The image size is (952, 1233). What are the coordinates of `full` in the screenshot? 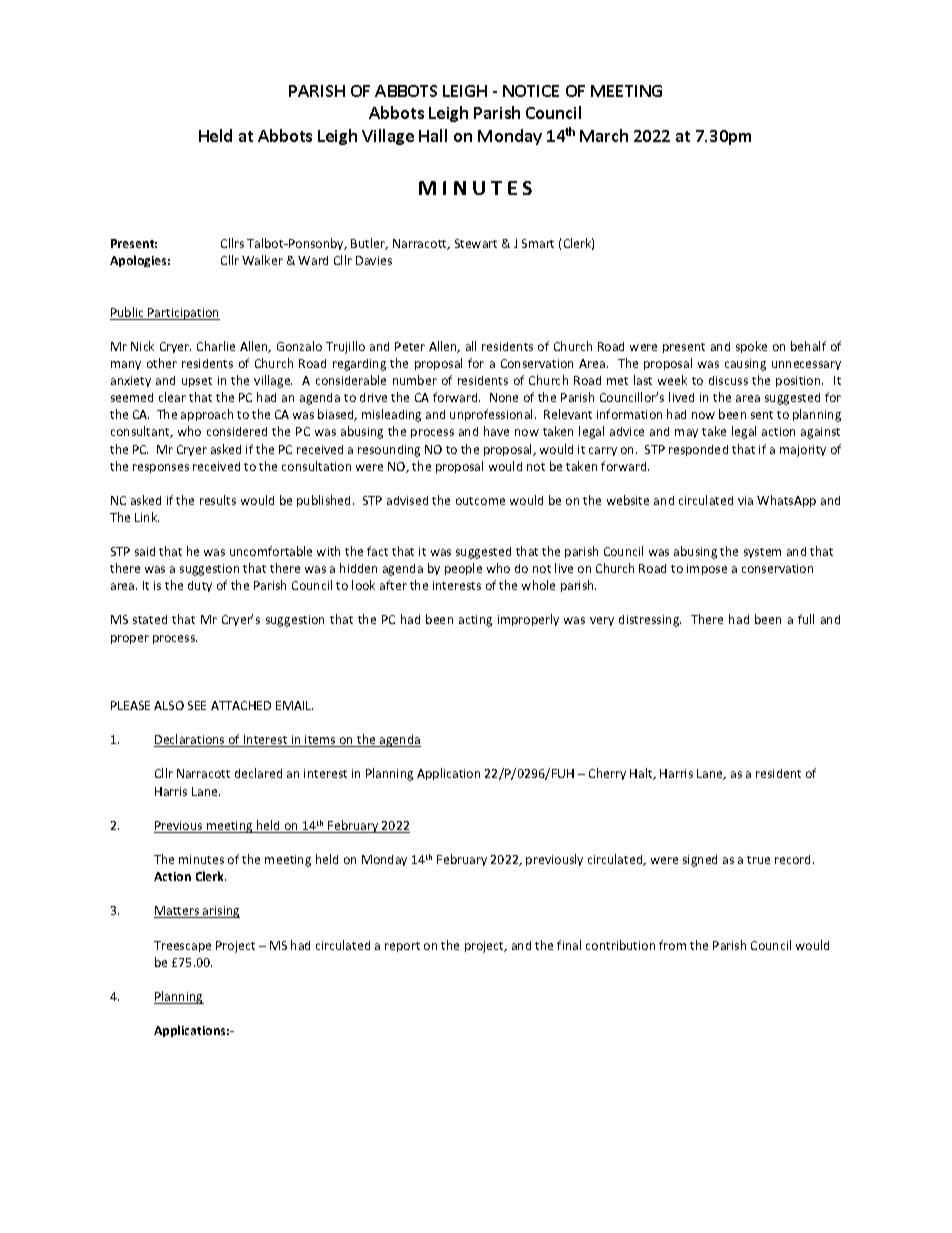 It's located at (806, 619).
